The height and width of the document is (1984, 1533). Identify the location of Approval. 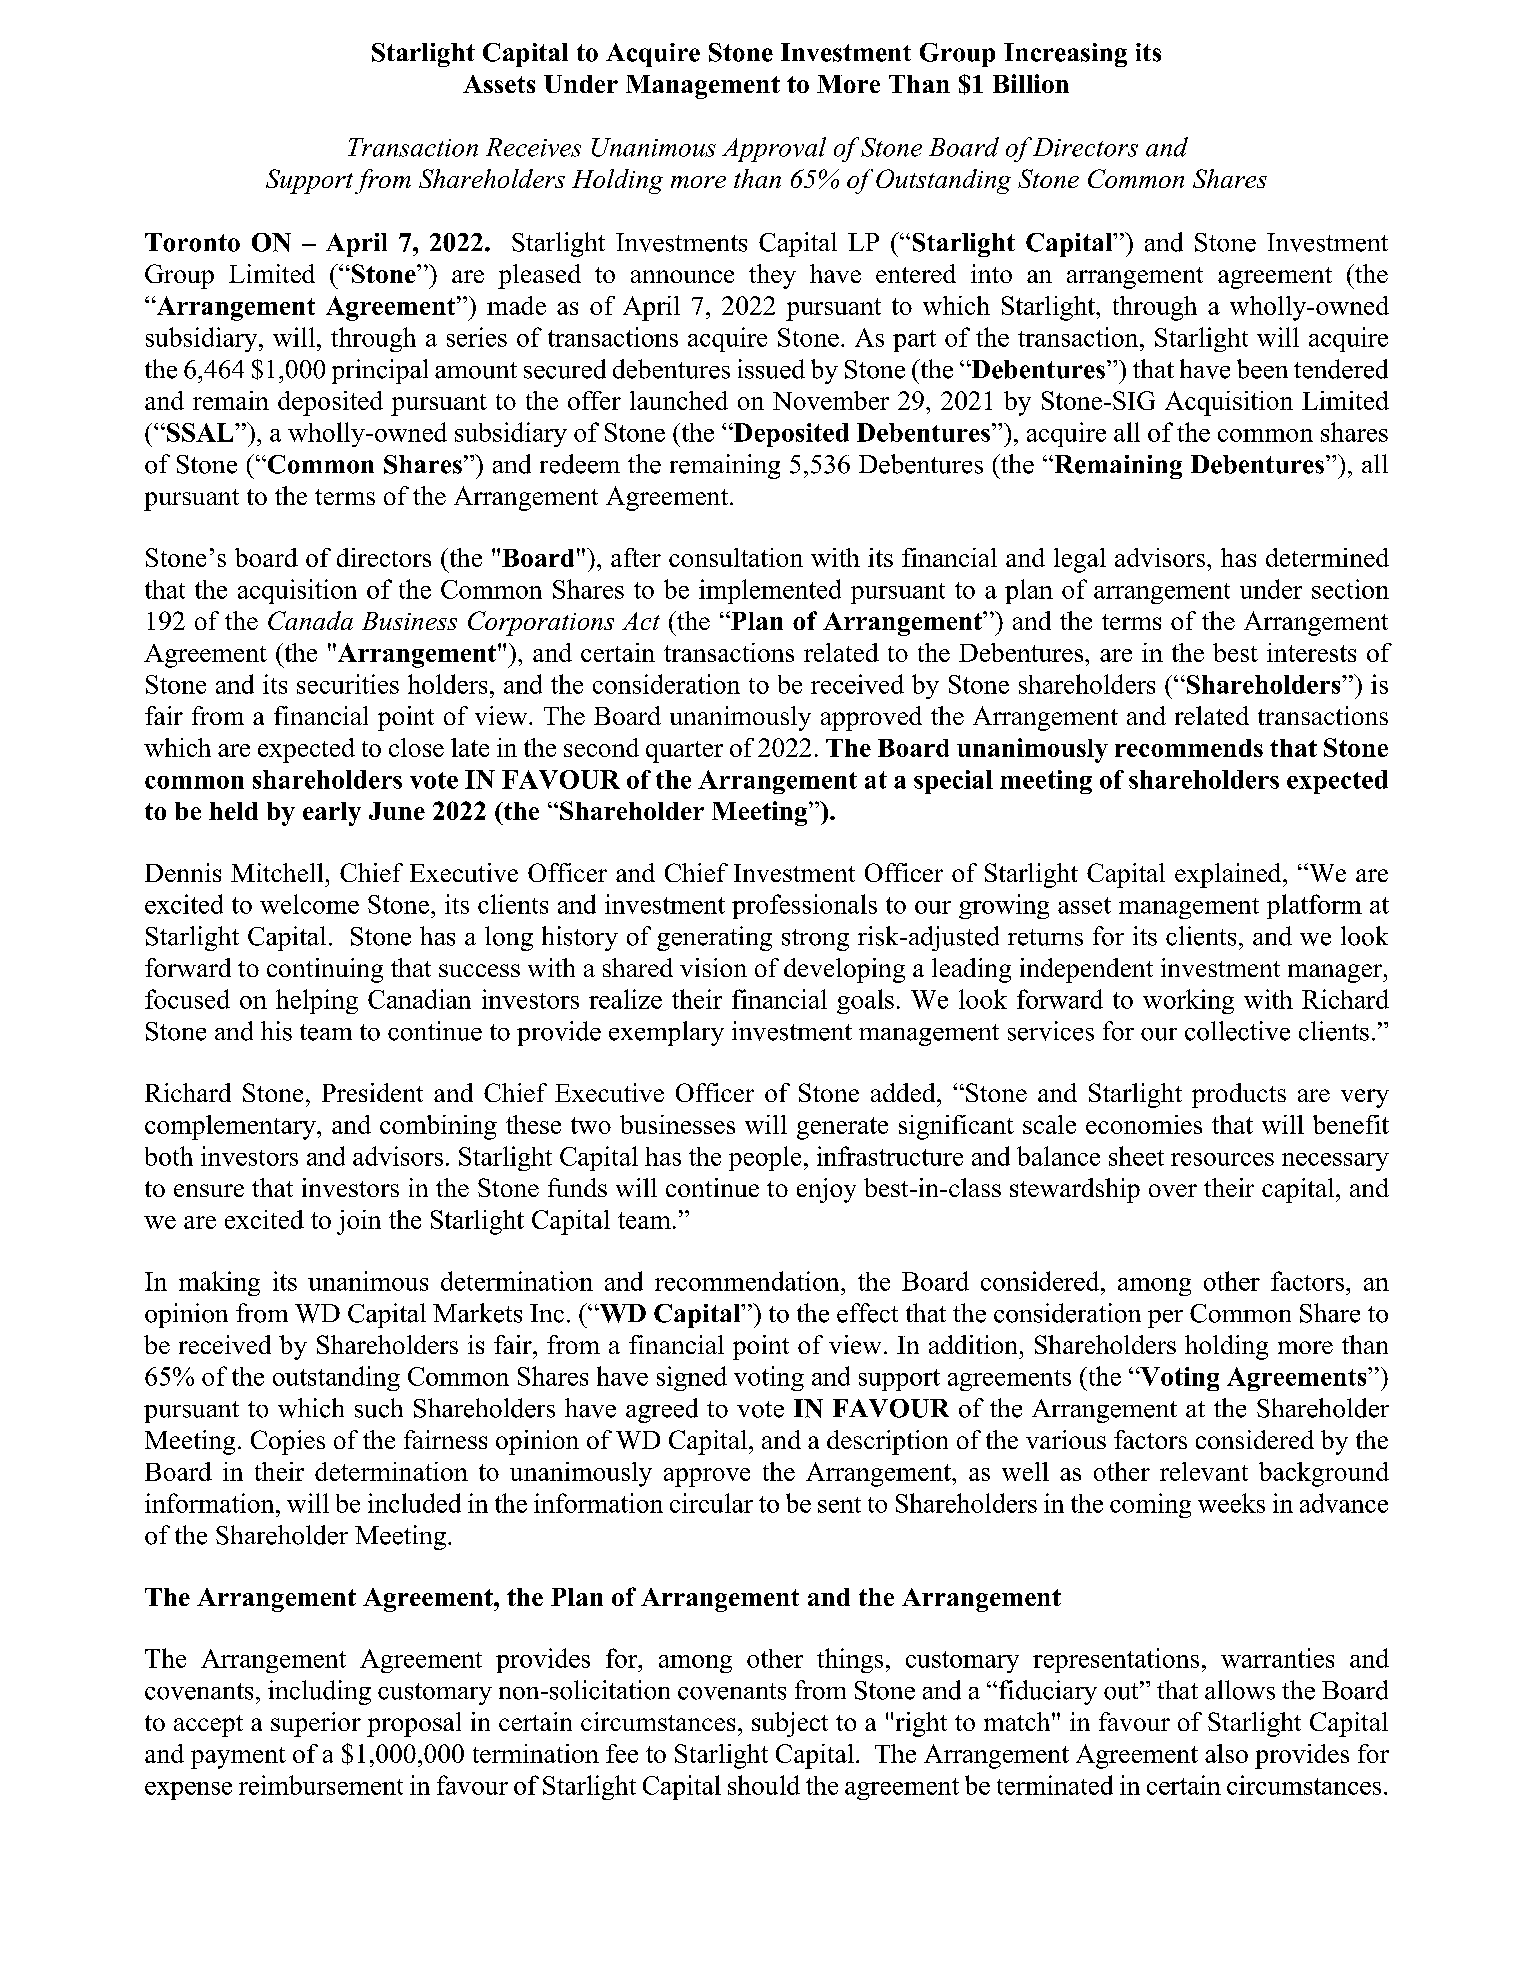
(774, 149).
